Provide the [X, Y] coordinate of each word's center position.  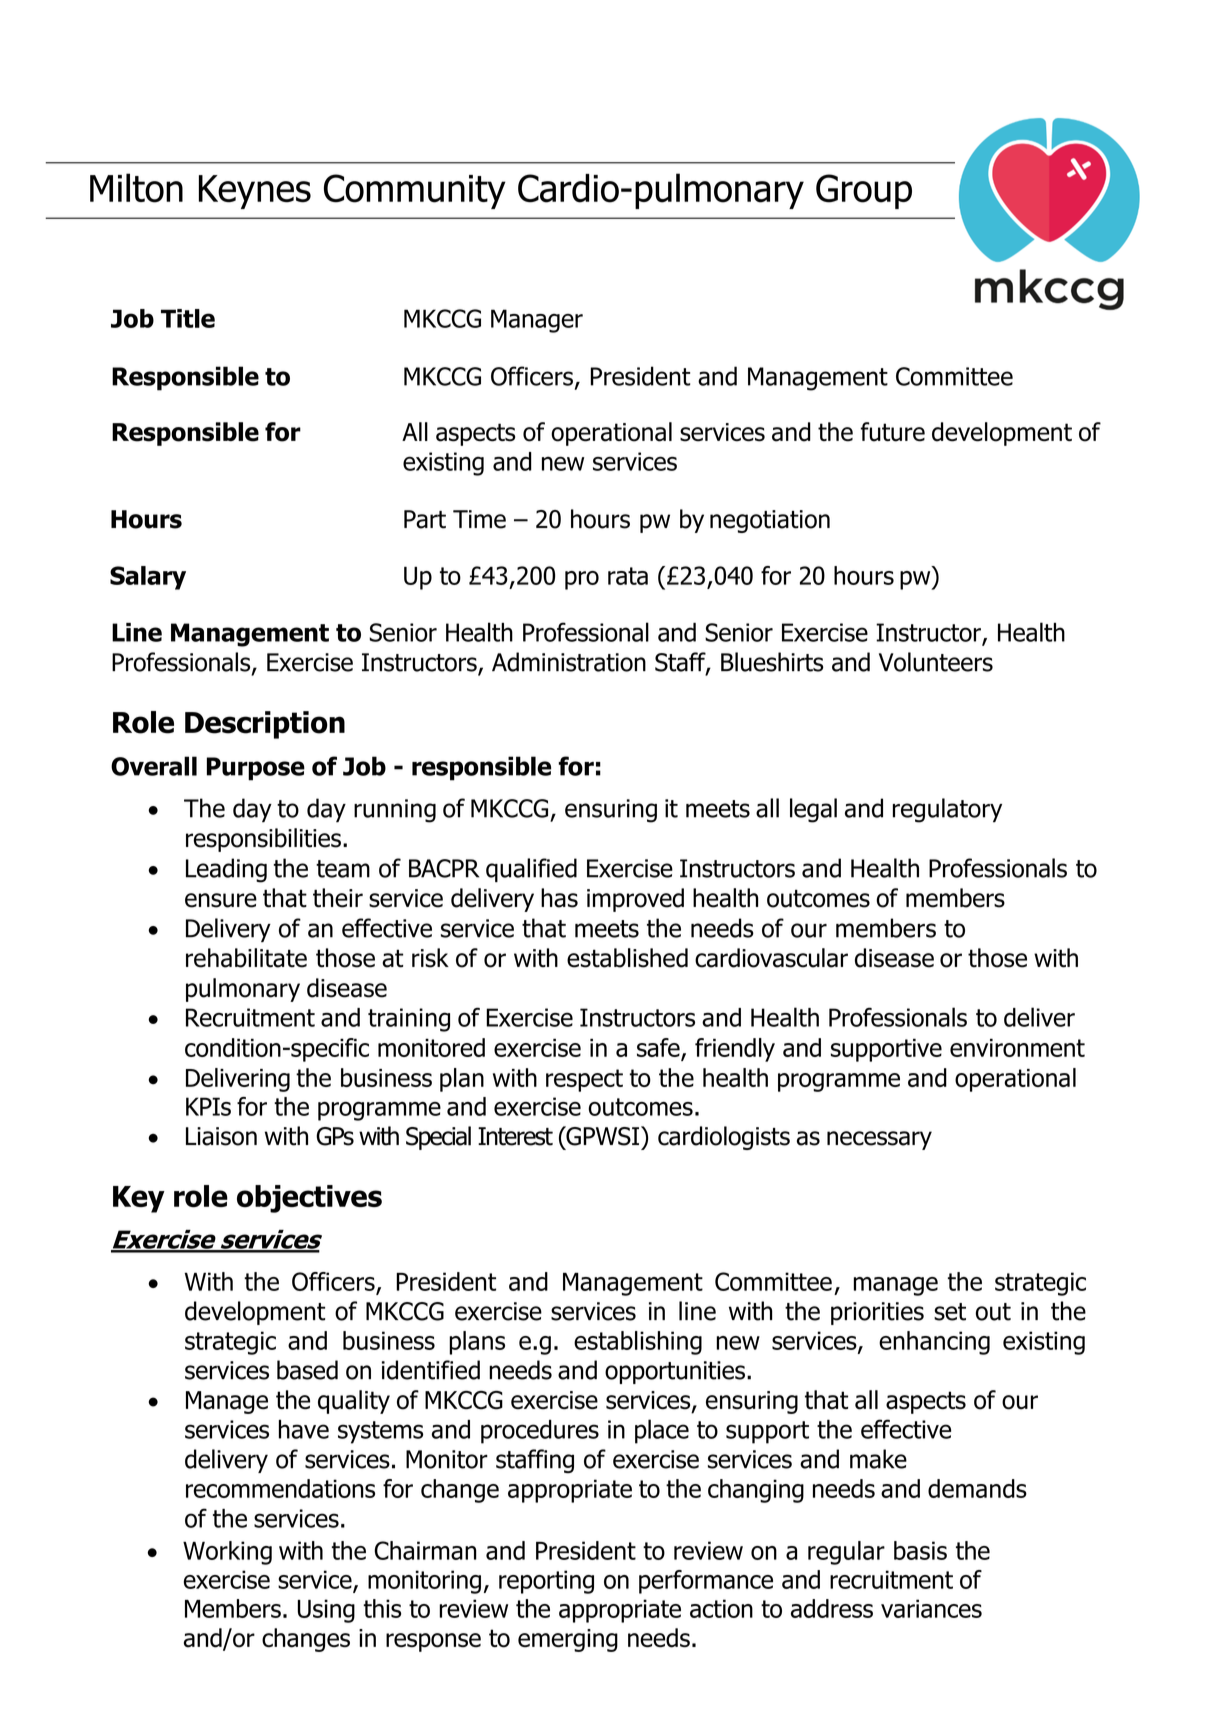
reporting [546, 1582]
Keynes [255, 192]
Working [227, 1553]
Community [415, 191]
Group [864, 191]
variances [931, 1608]
